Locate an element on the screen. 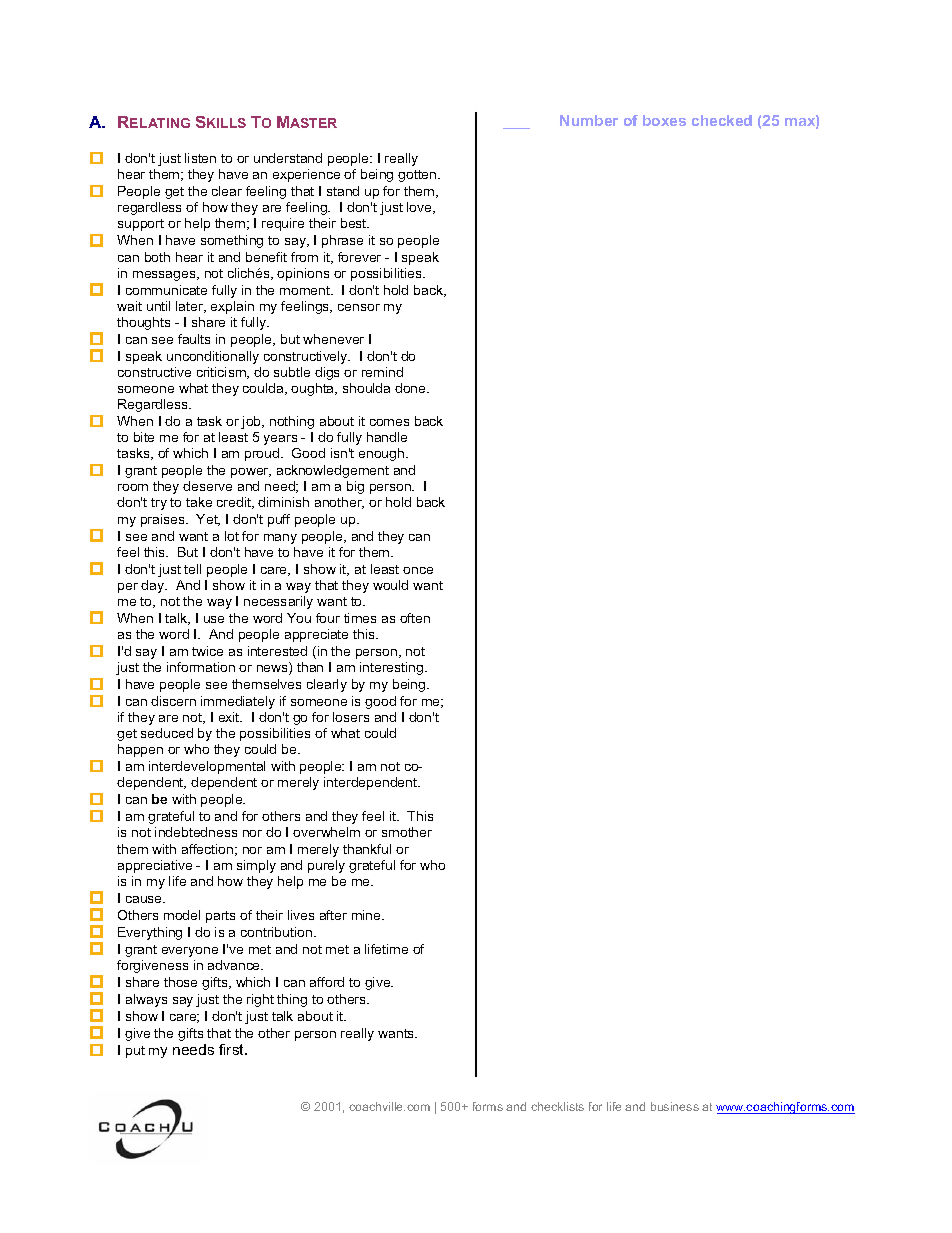  first is located at coordinates (233, 1049).
